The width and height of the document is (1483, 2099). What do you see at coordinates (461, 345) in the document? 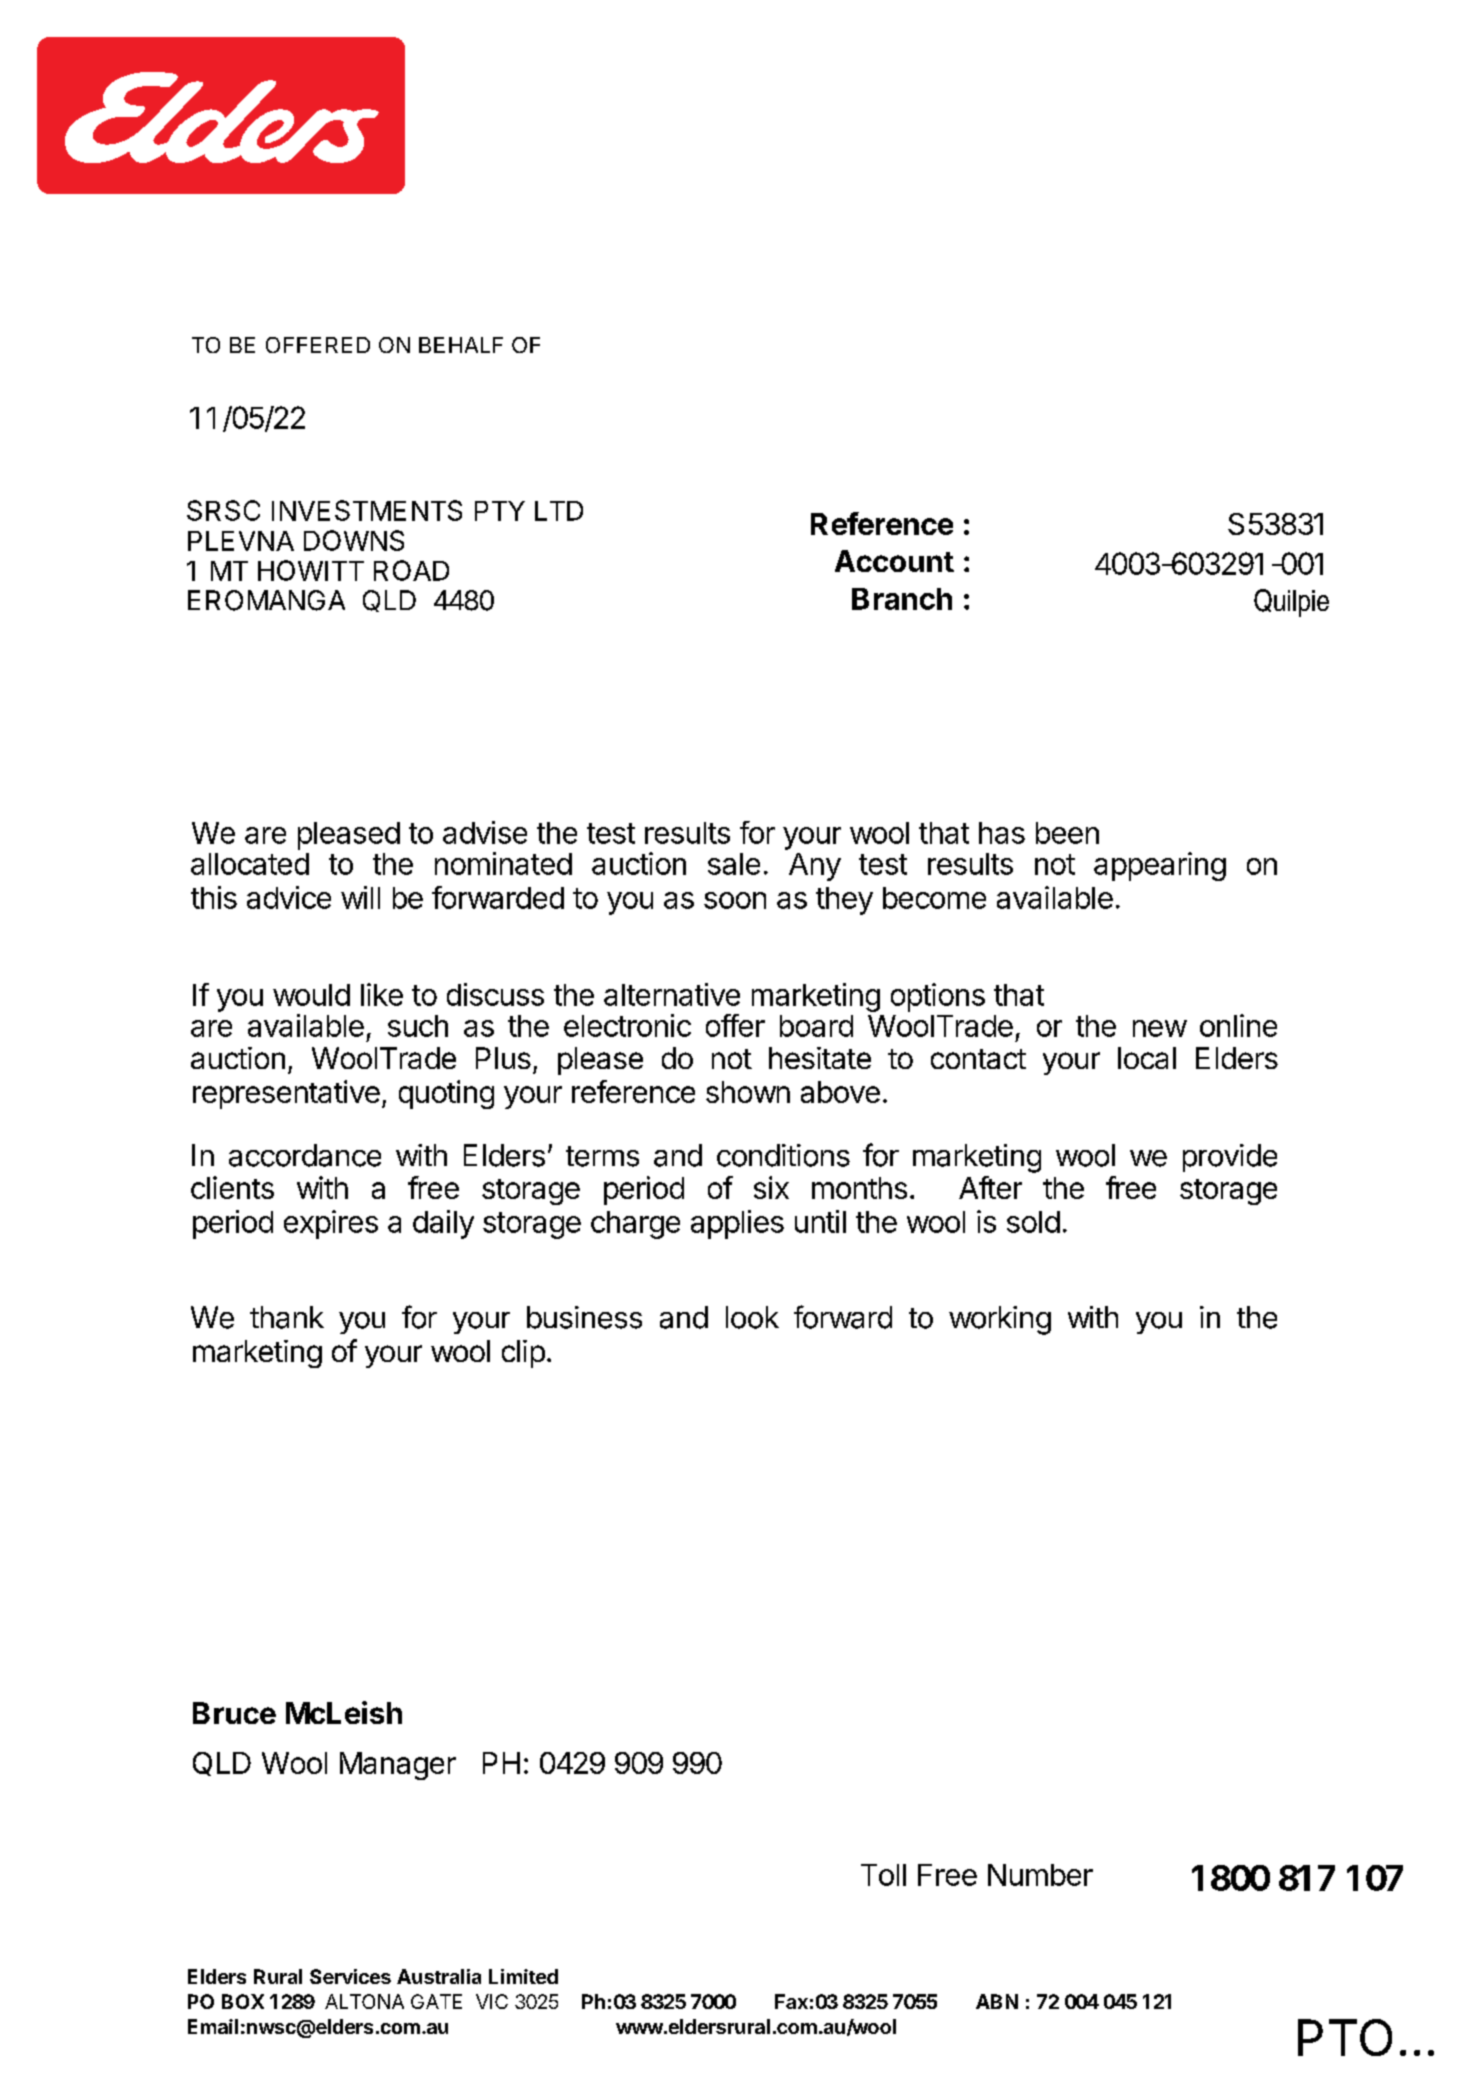
I see `BEHALF` at bounding box center [461, 345].
